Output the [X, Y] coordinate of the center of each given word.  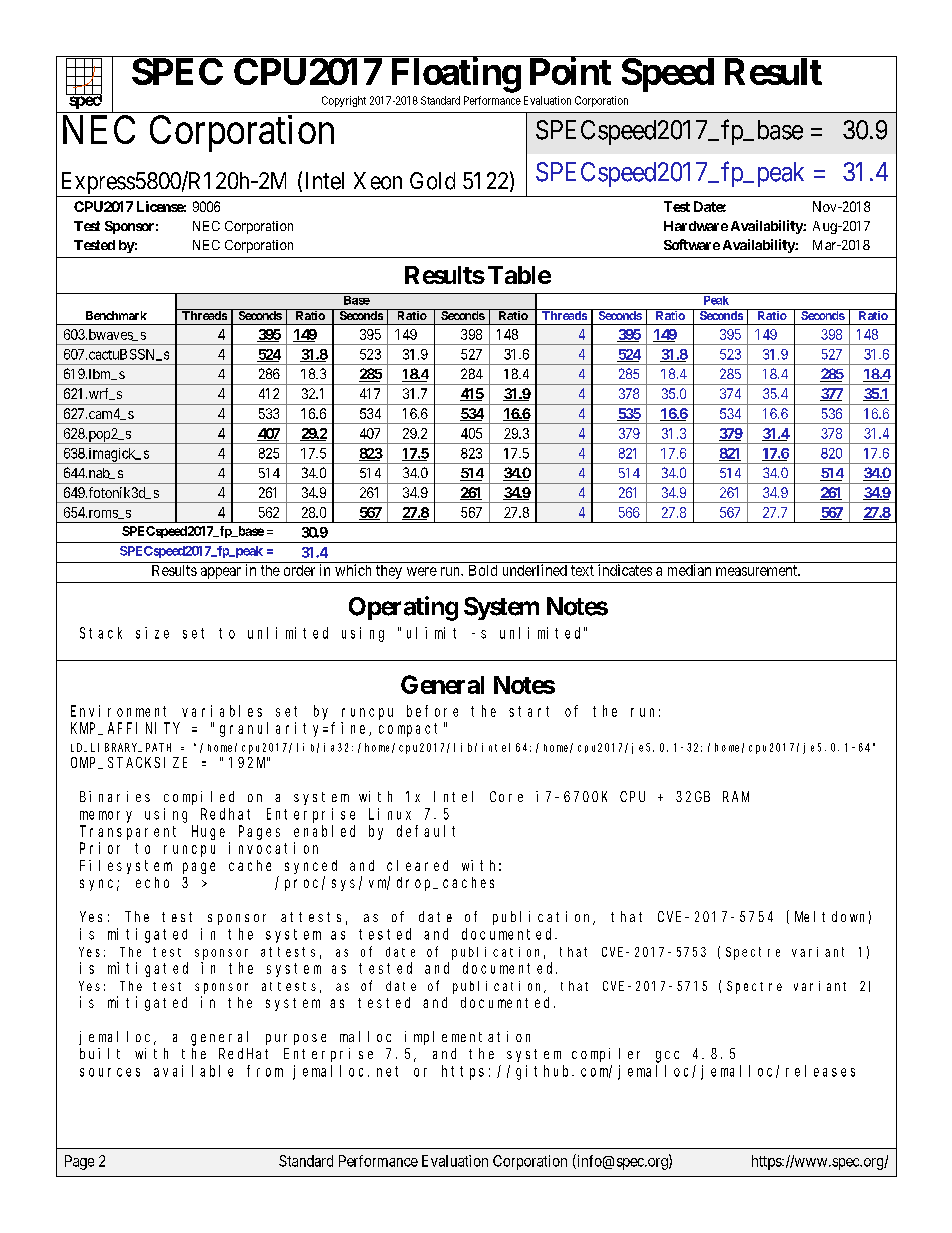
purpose [296, 1039]
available [193, 1071]
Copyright [344, 101]
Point [570, 71]
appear [221, 573]
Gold [432, 181]
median [689, 570]
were [422, 571]
